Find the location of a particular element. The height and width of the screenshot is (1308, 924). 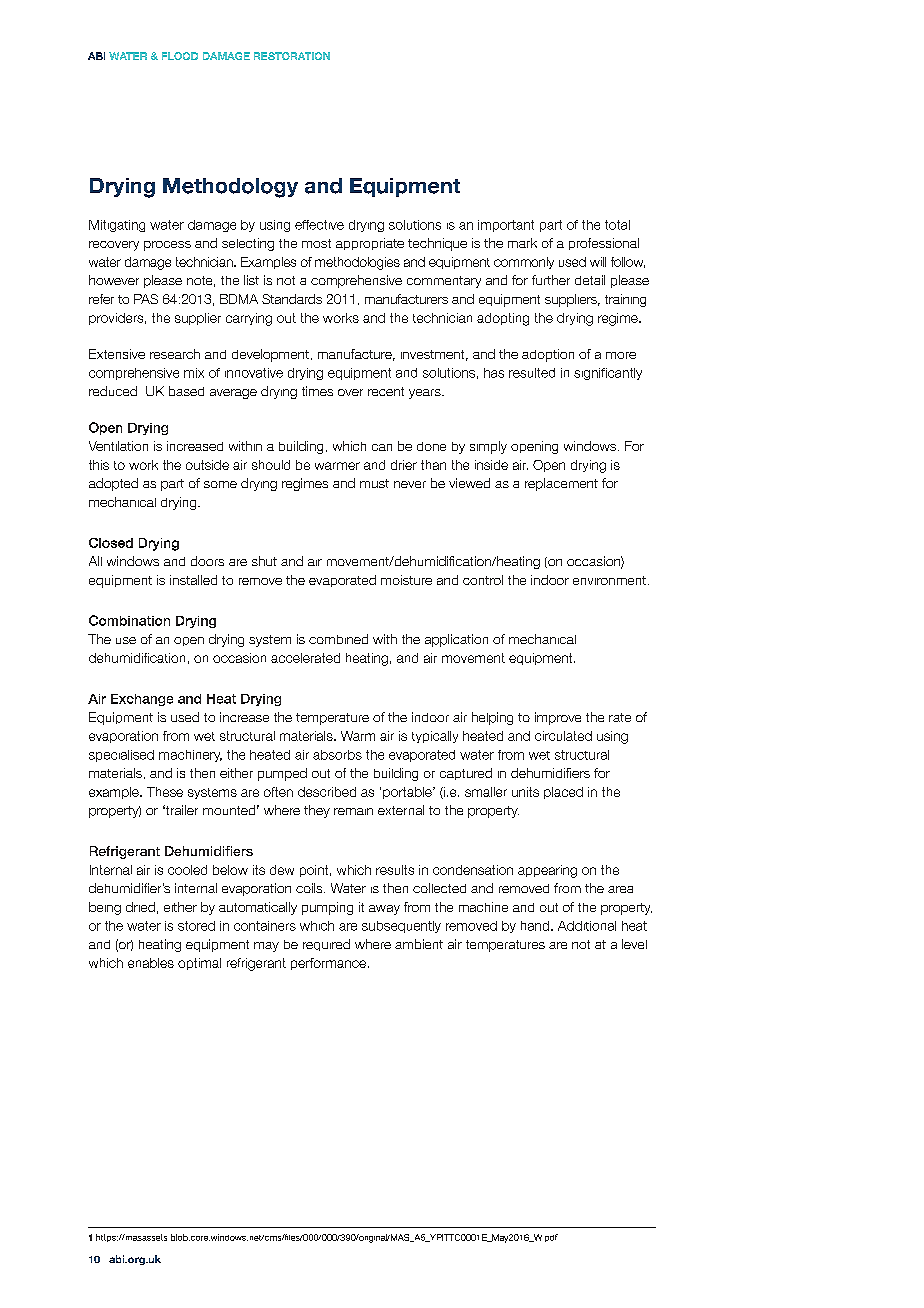

enables is located at coordinates (151, 963).
